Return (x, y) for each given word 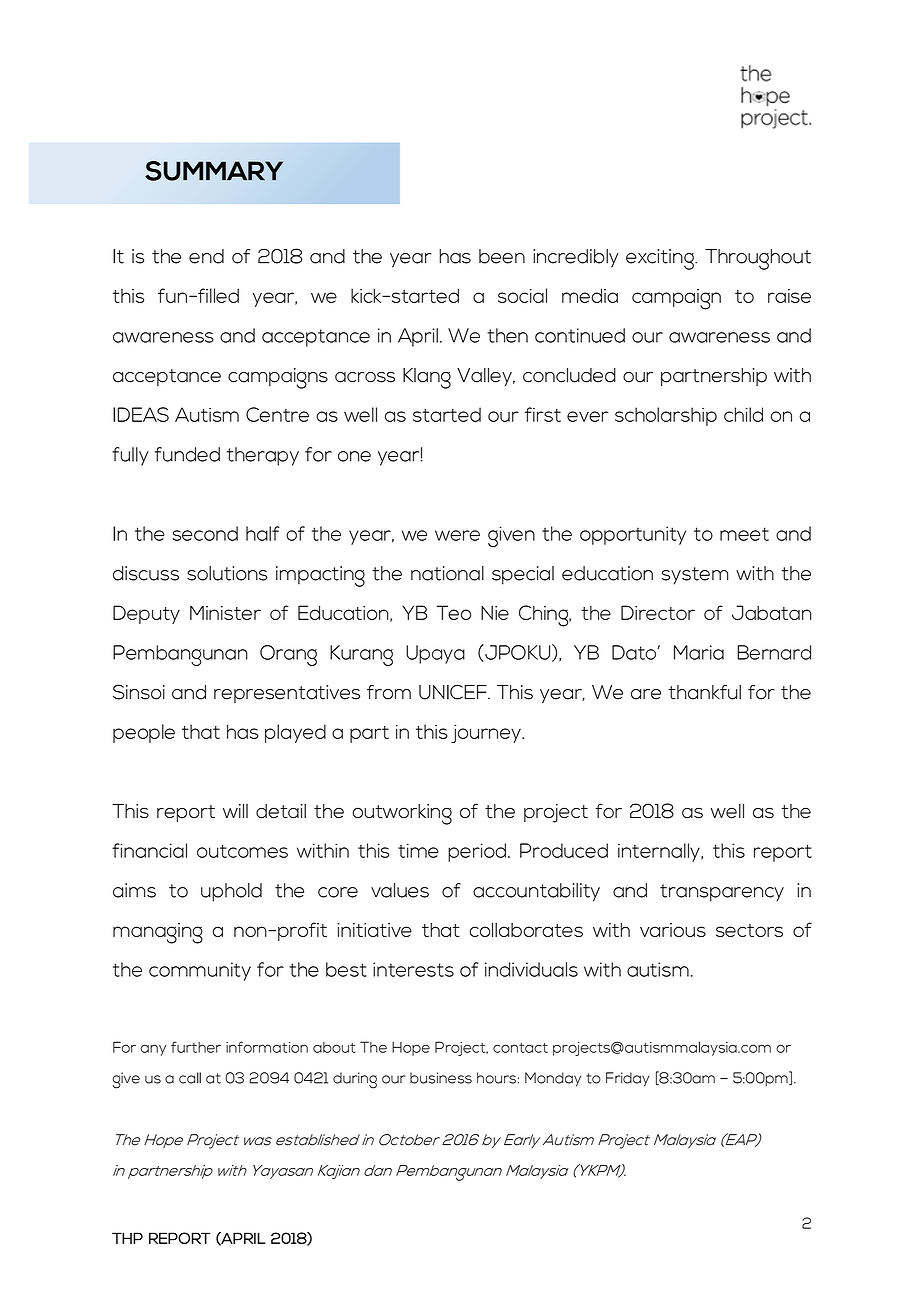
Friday (628, 1079)
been (502, 256)
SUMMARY (214, 171)
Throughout (758, 259)
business (441, 1078)
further (196, 1047)
